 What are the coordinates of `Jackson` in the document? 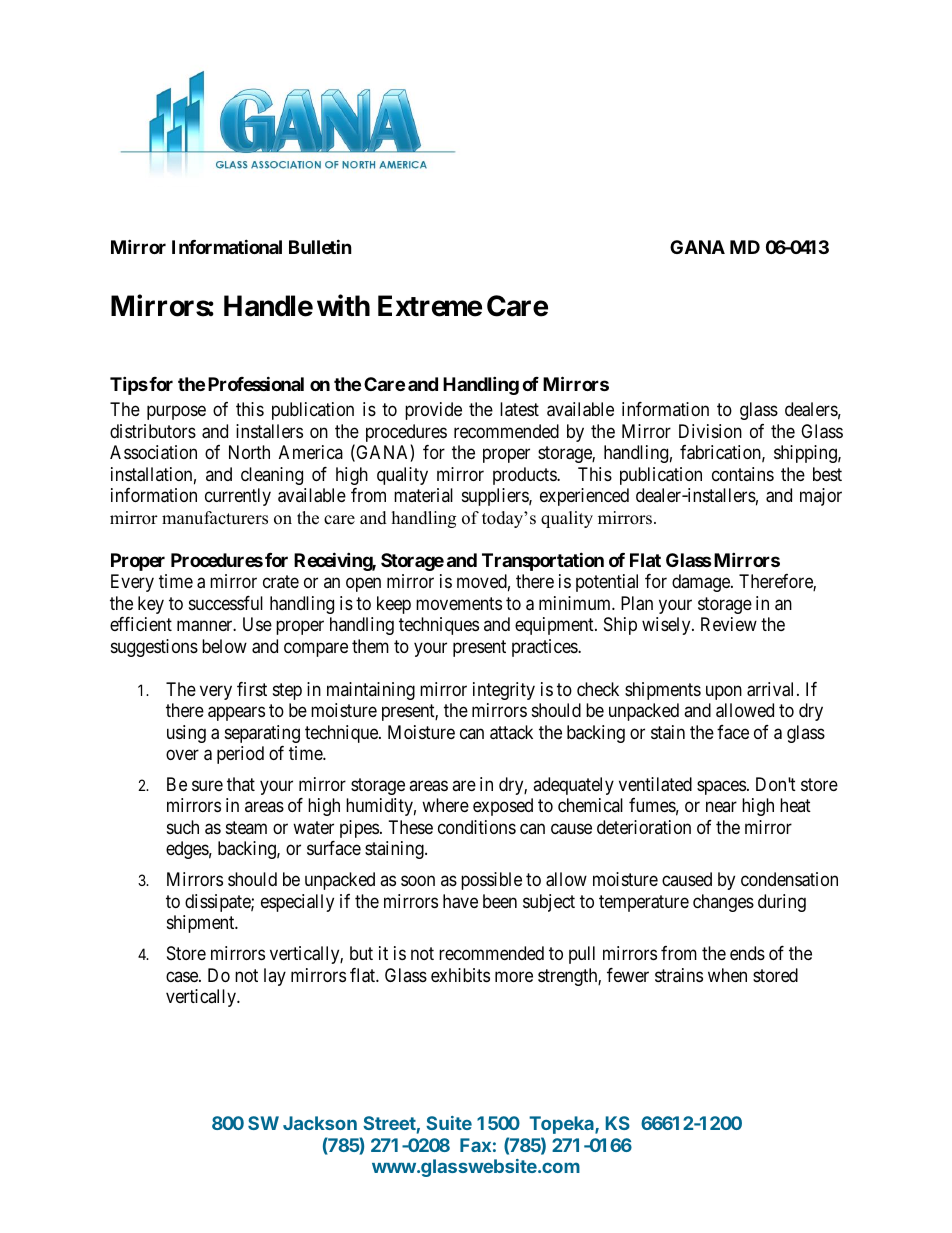 It's located at (320, 1123).
